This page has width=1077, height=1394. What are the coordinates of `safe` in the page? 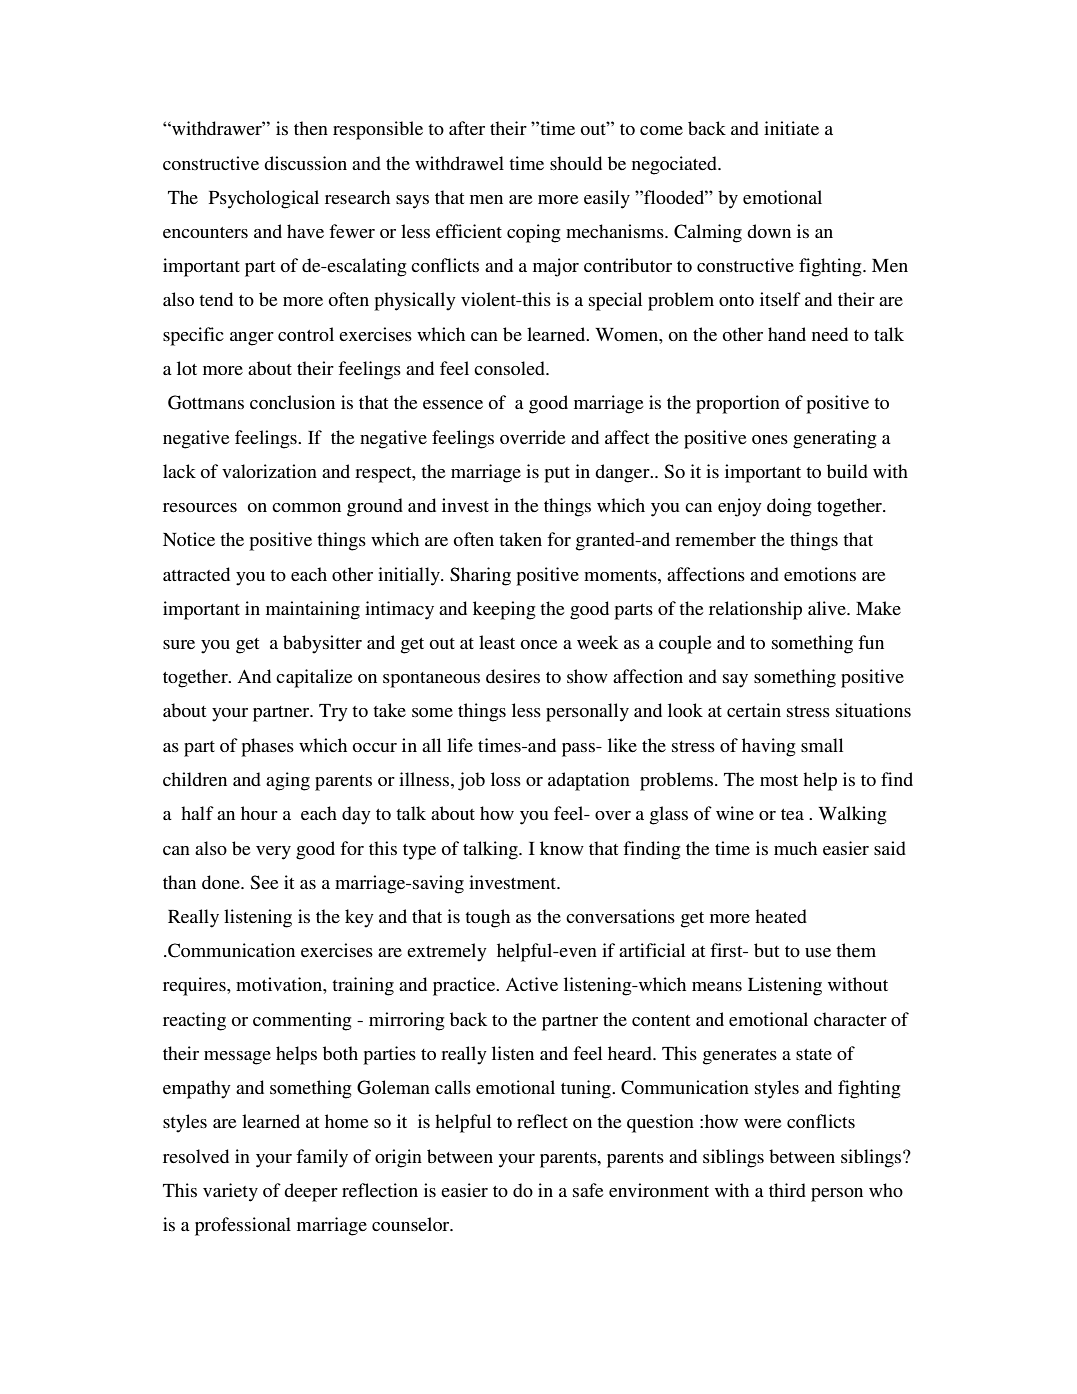 It's located at (588, 1190).
